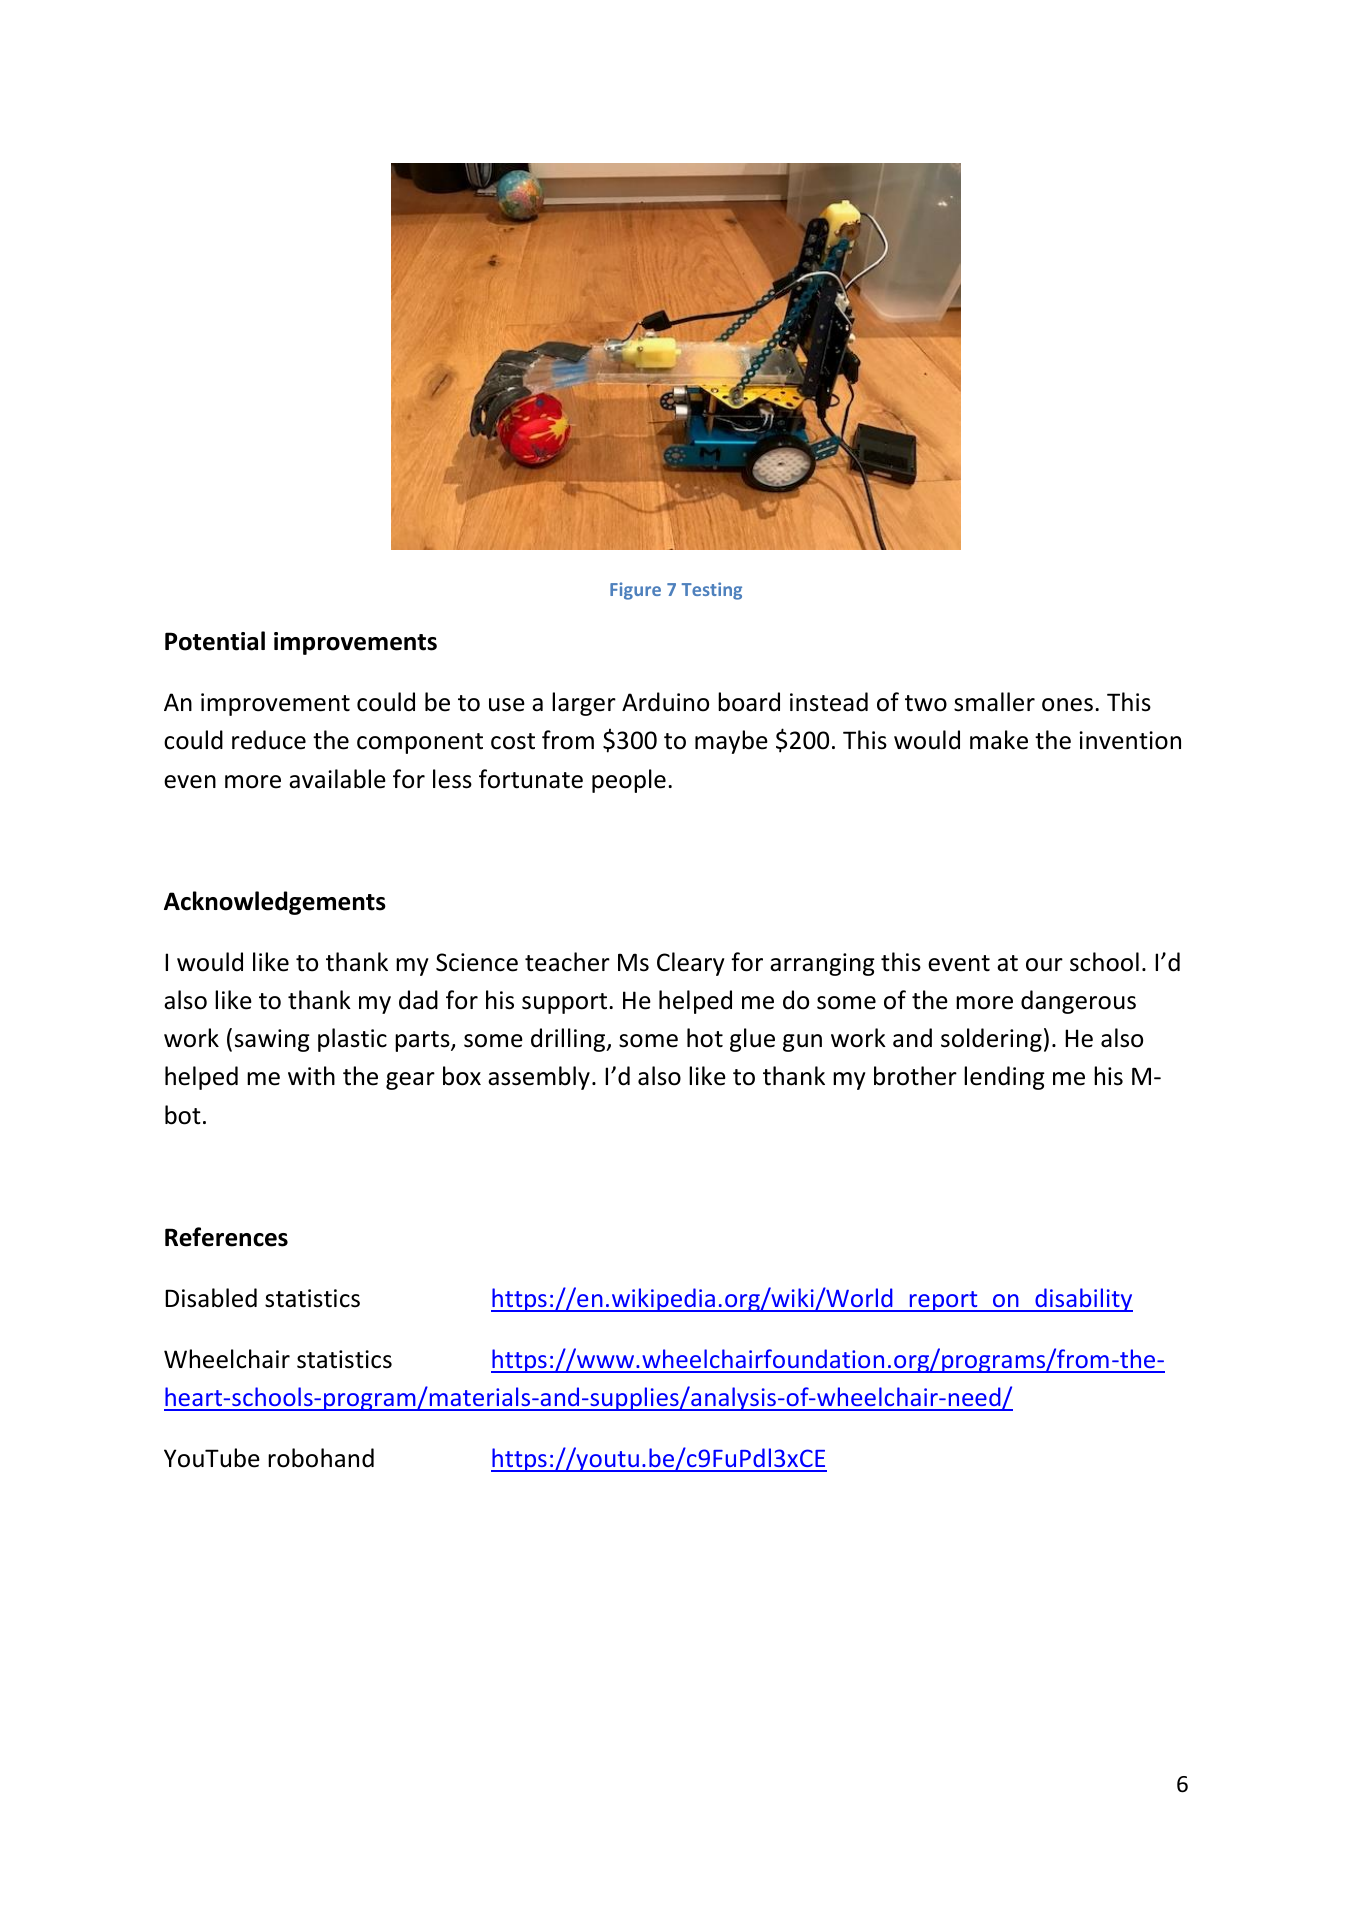  I want to click on plastic, so click(352, 1040).
